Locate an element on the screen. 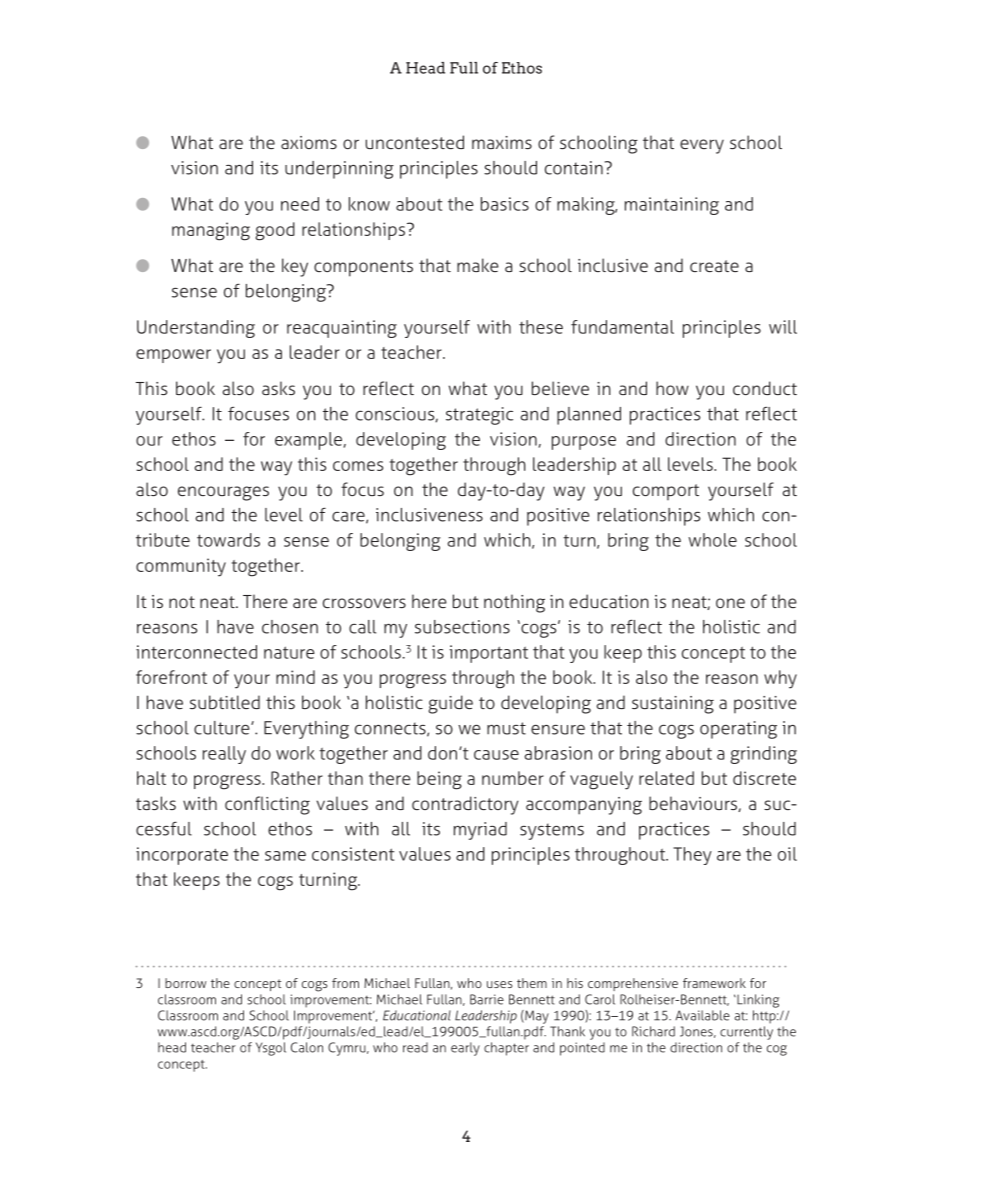  contradictory is located at coordinates (465, 805).
